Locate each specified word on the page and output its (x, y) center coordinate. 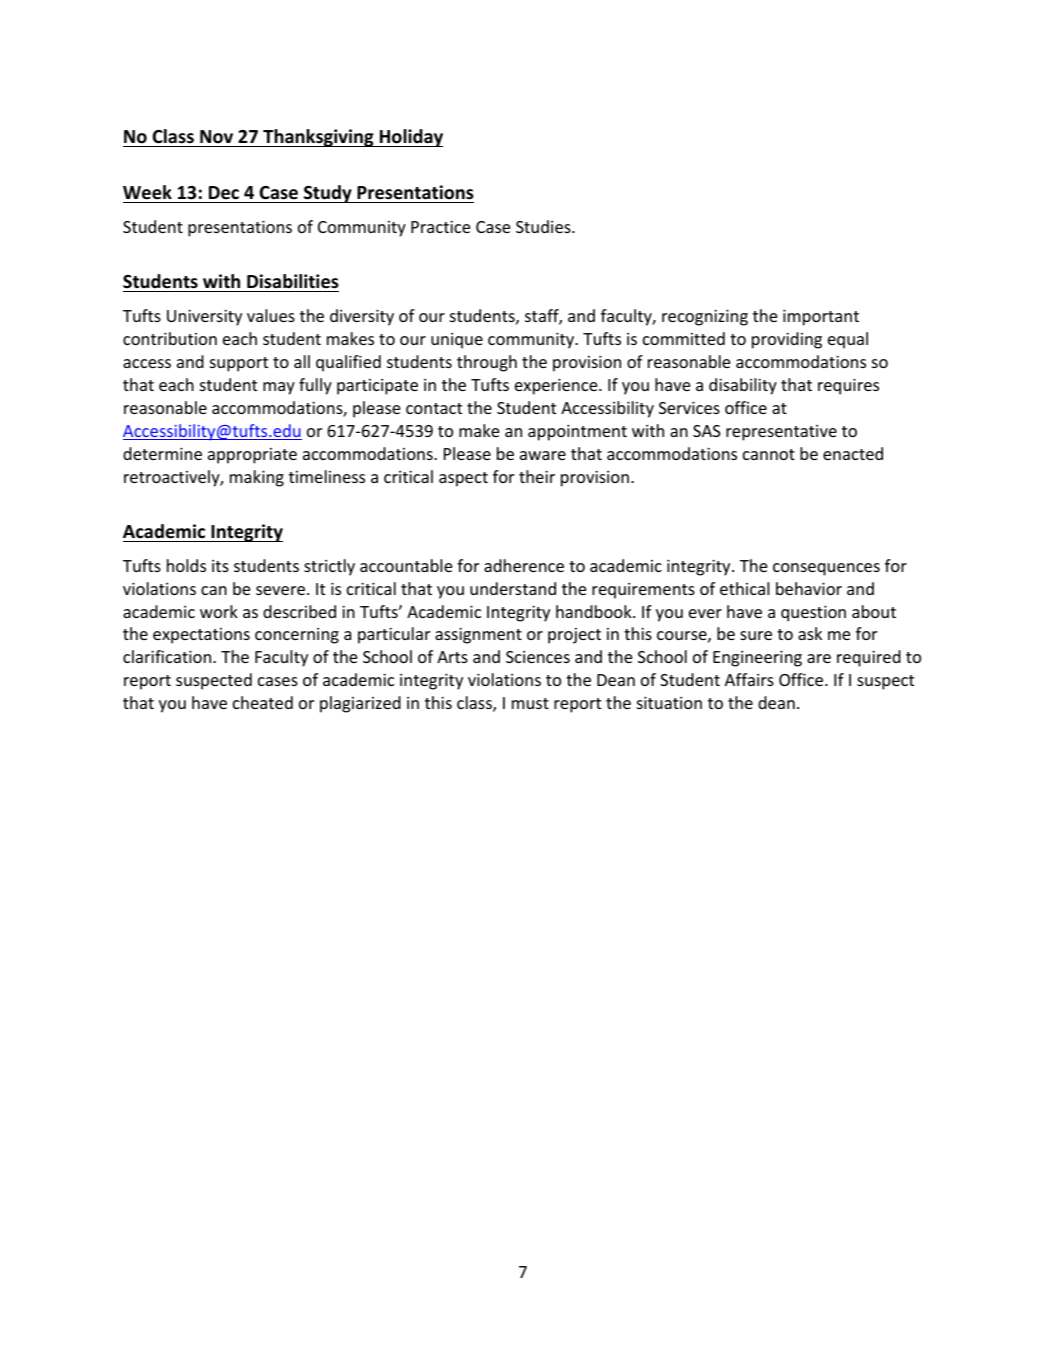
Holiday (410, 138)
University (204, 317)
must (530, 703)
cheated (263, 702)
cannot (769, 454)
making (257, 478)
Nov (216, 137)
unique (457, 341)
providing (787, 340)
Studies (544, 226)
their (537, 476)
